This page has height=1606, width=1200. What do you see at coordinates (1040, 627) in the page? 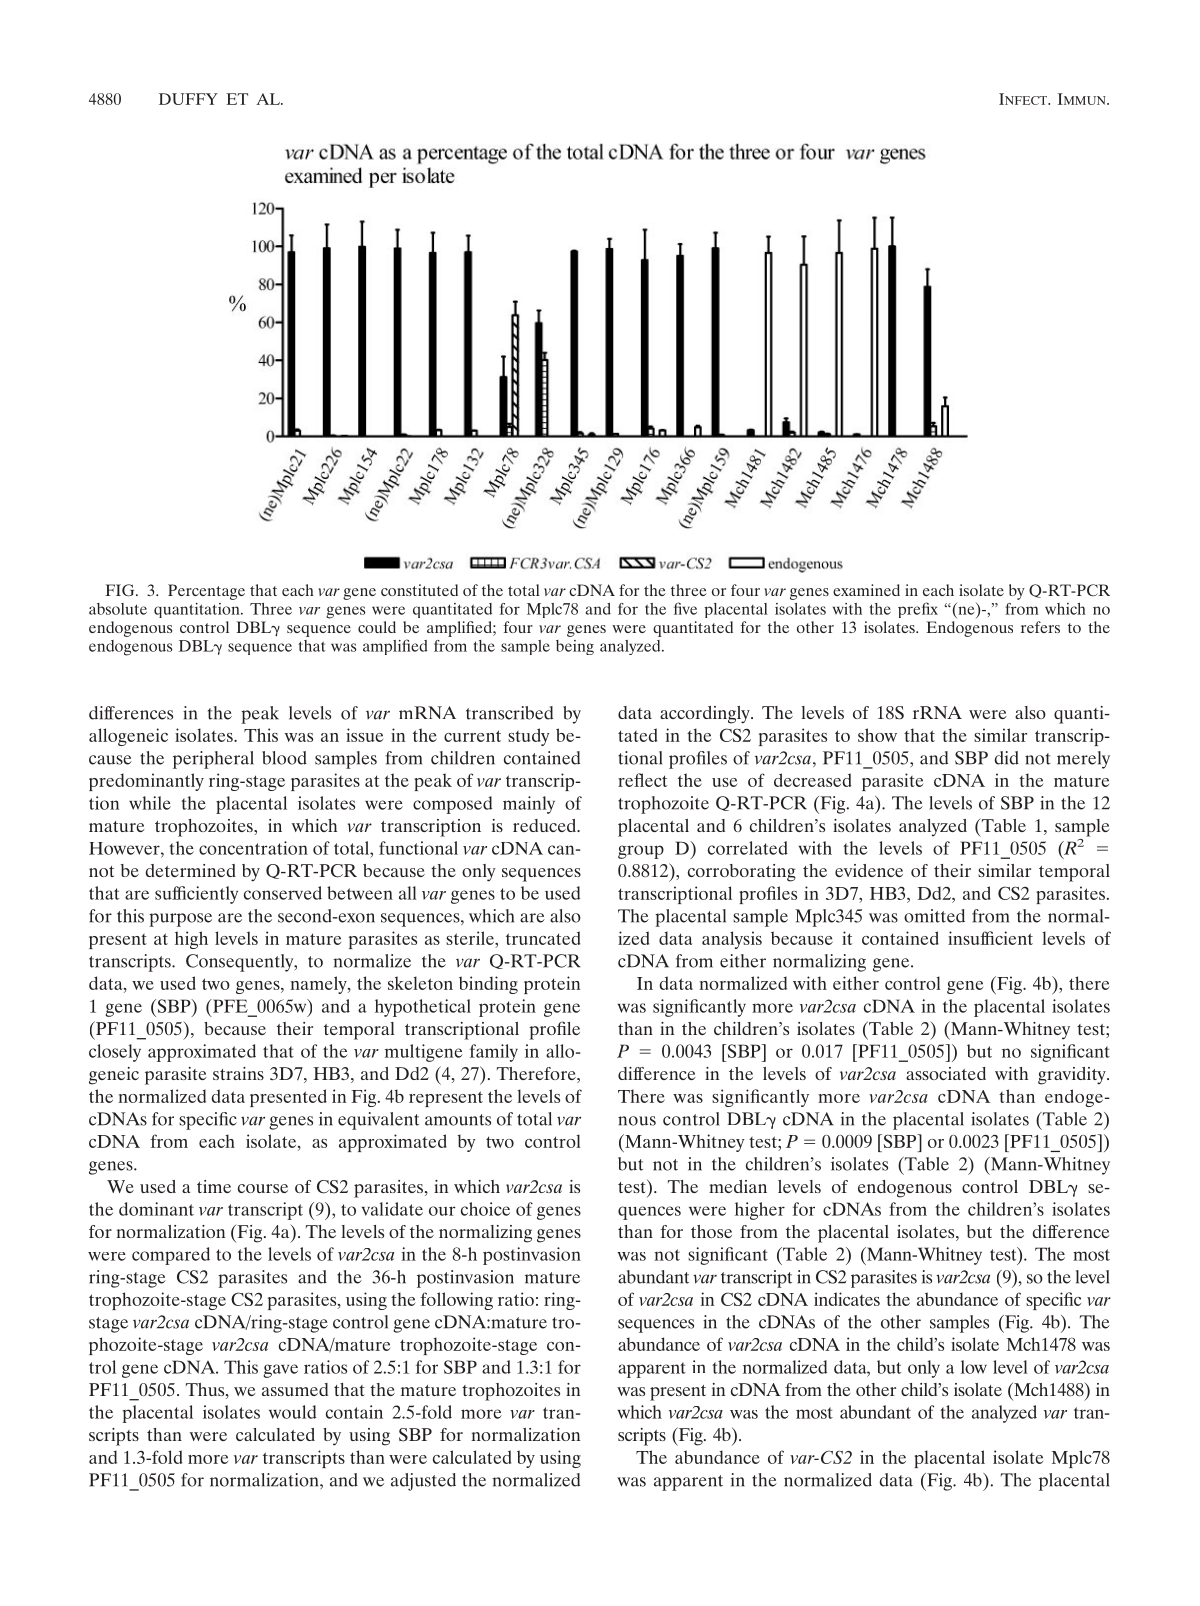
I see `refers` at bounding box center [1040, 627].
